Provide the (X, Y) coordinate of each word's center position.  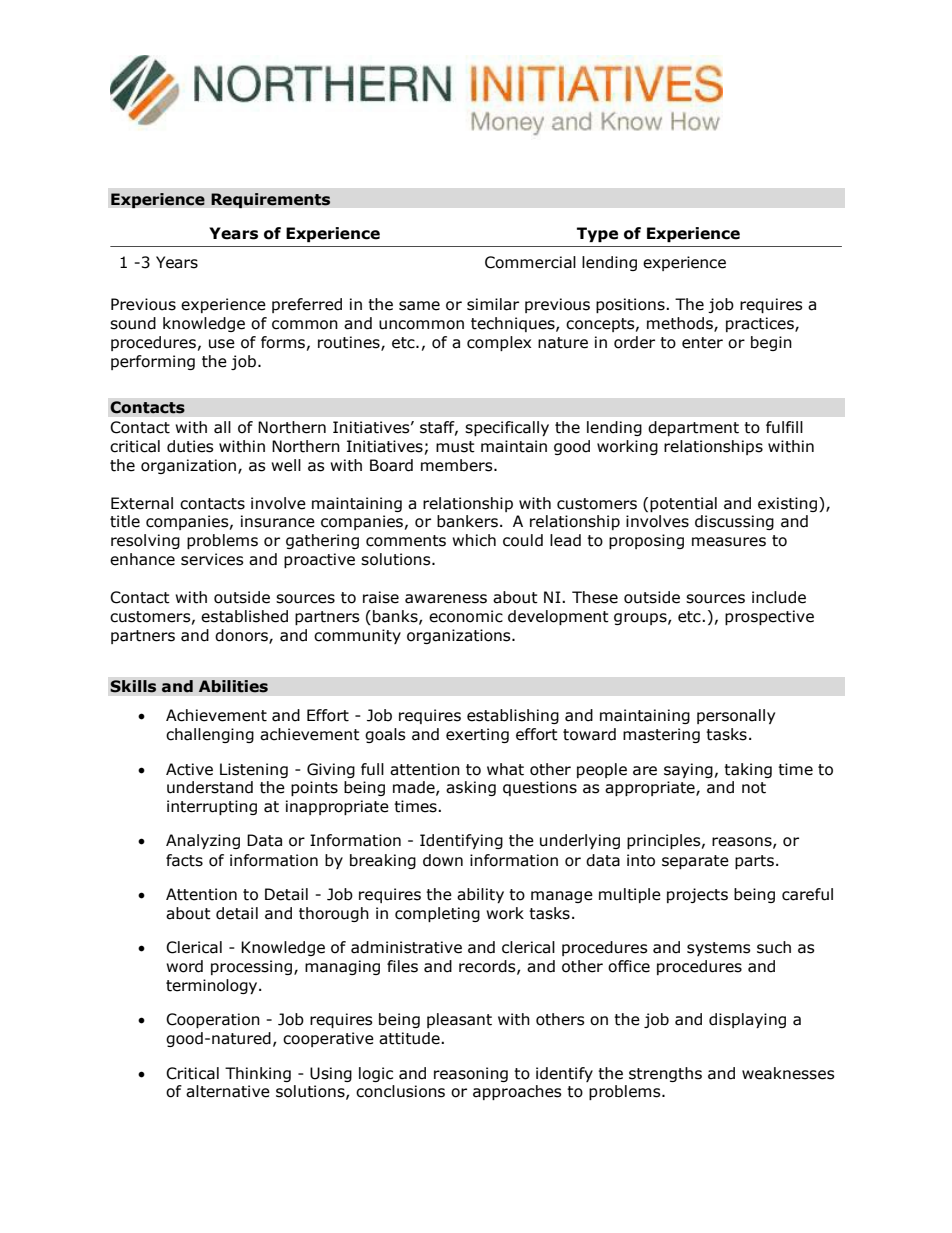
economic (466, 616)
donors (242, 636)
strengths (665, 1074)
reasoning (471, 1074)
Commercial (530, 262)
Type (597, 234)
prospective (769, 617)
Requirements (270, 200)
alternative (228, 1091)
